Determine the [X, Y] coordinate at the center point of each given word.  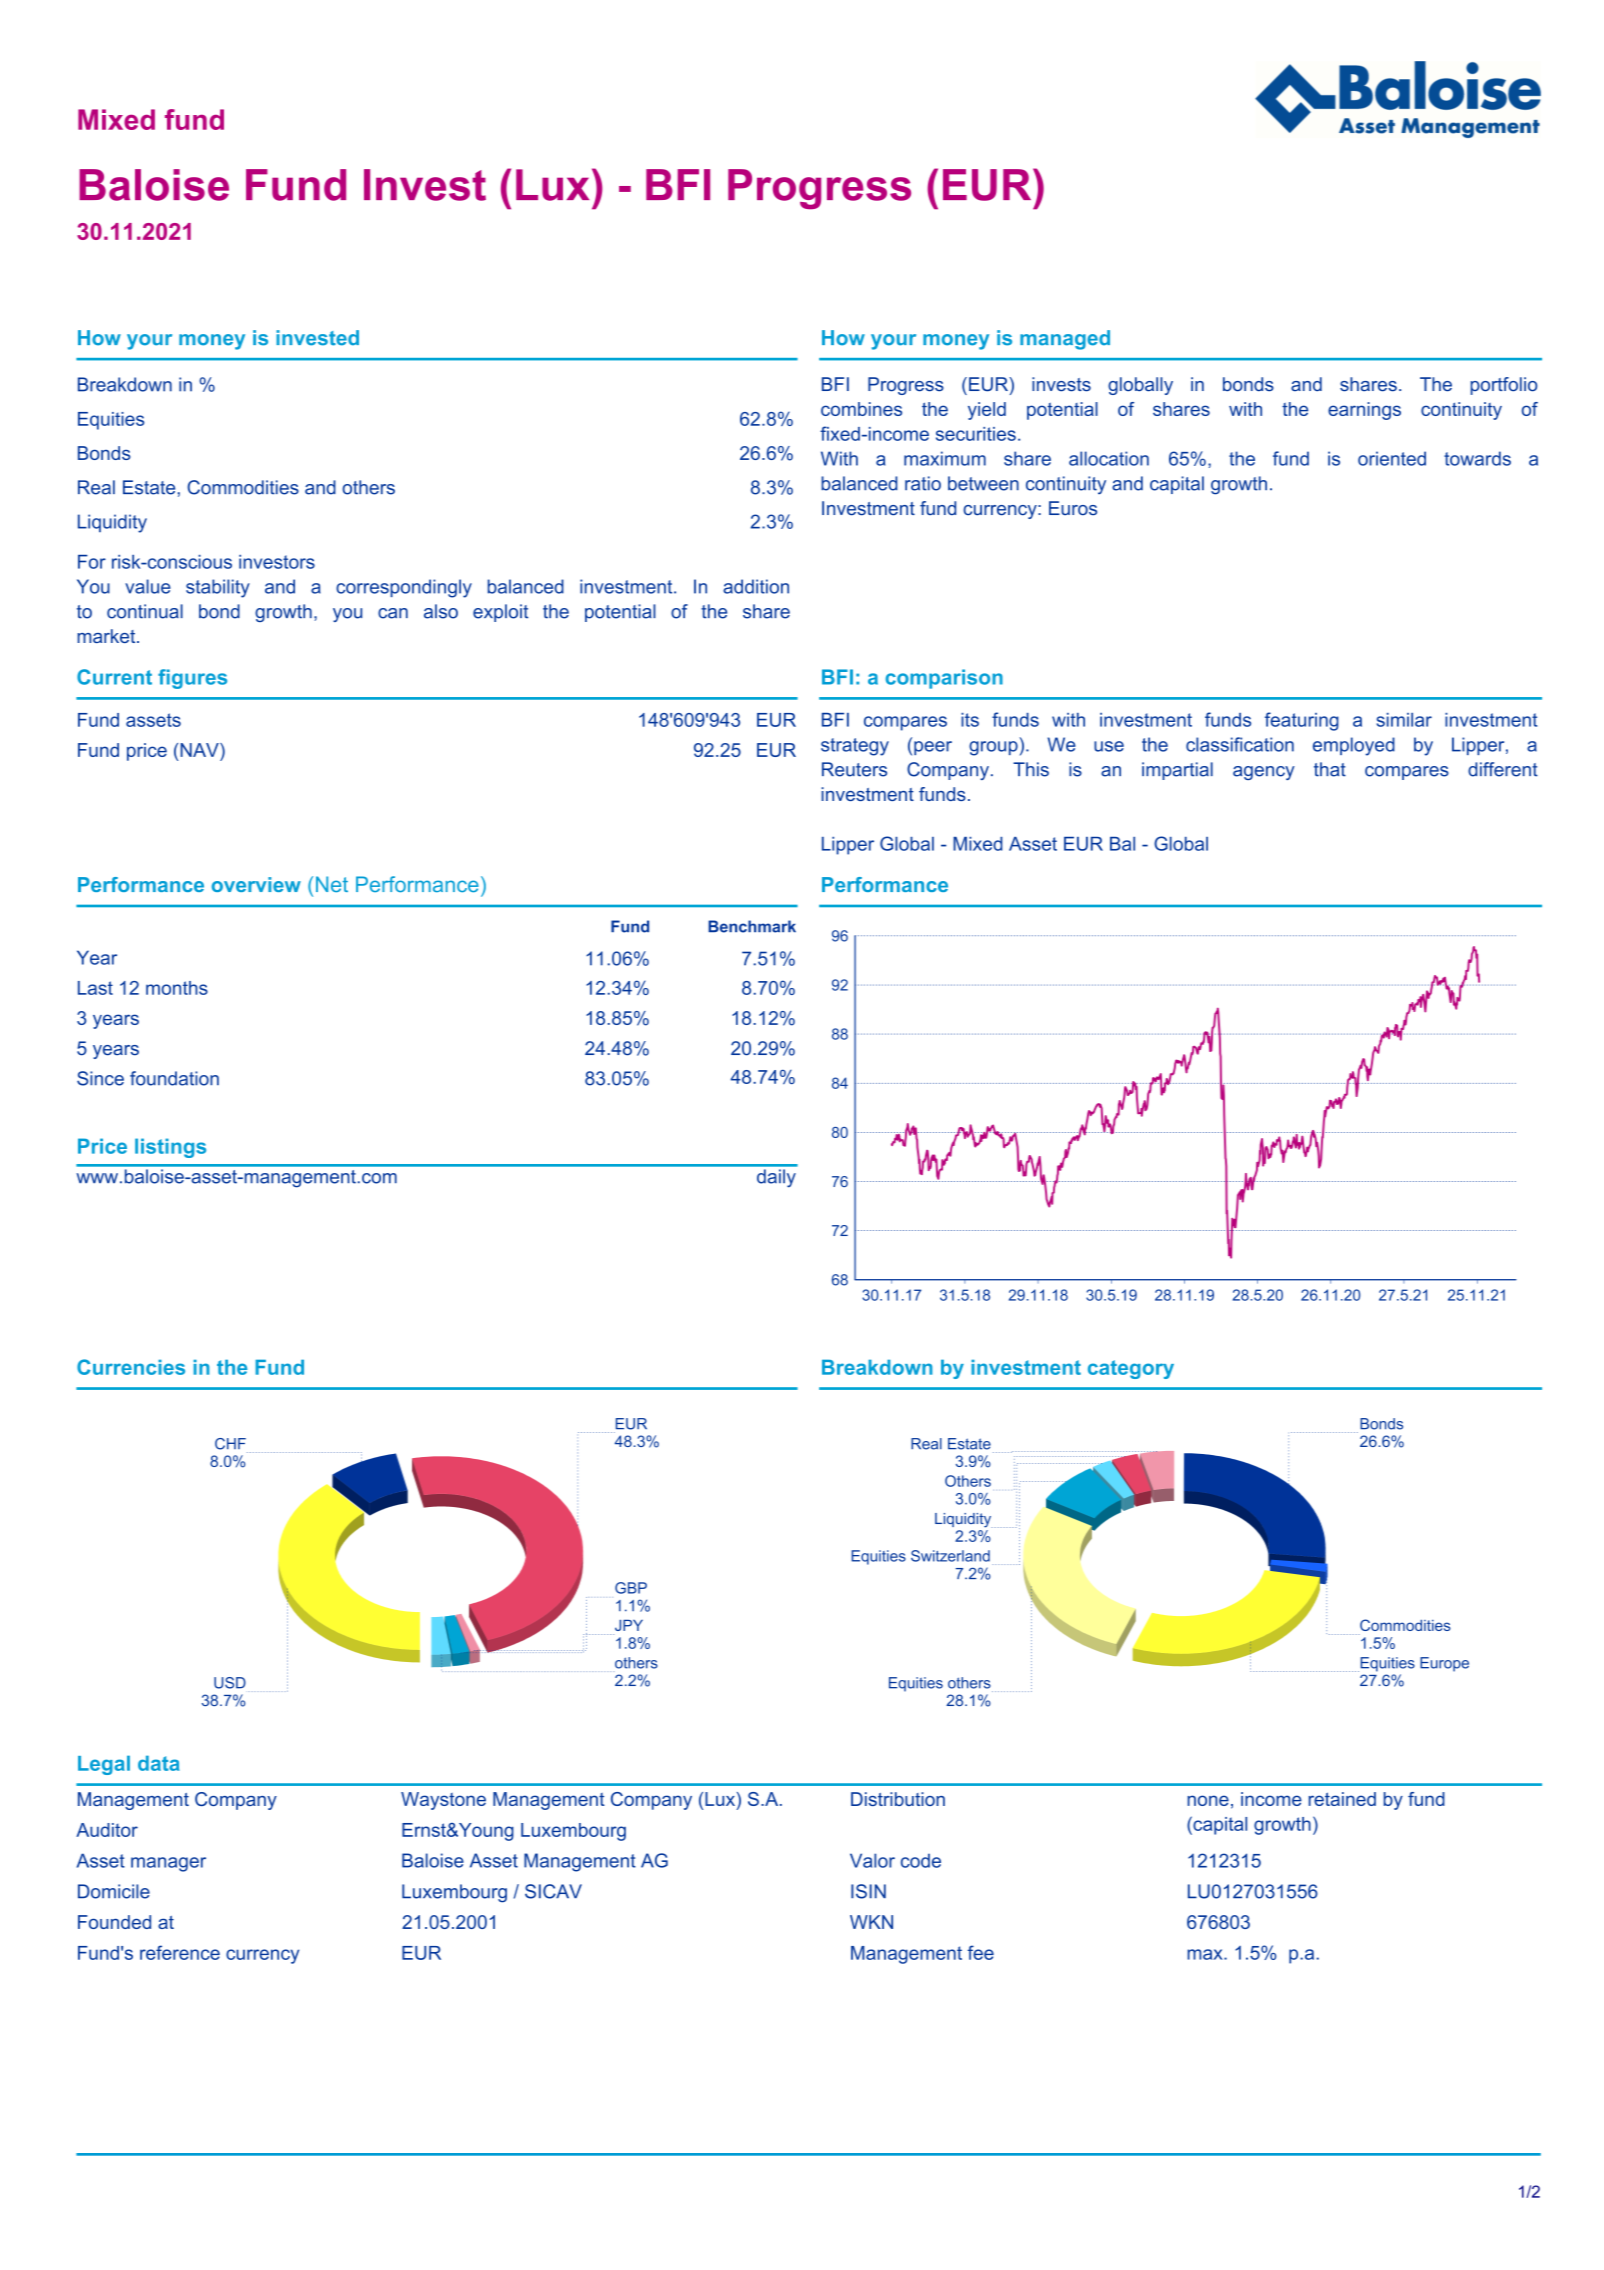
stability [218, 588]
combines [861, 409]
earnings [1364, 411]
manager [168, 1864]
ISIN [868, 1891]
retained [1342, 1799]
